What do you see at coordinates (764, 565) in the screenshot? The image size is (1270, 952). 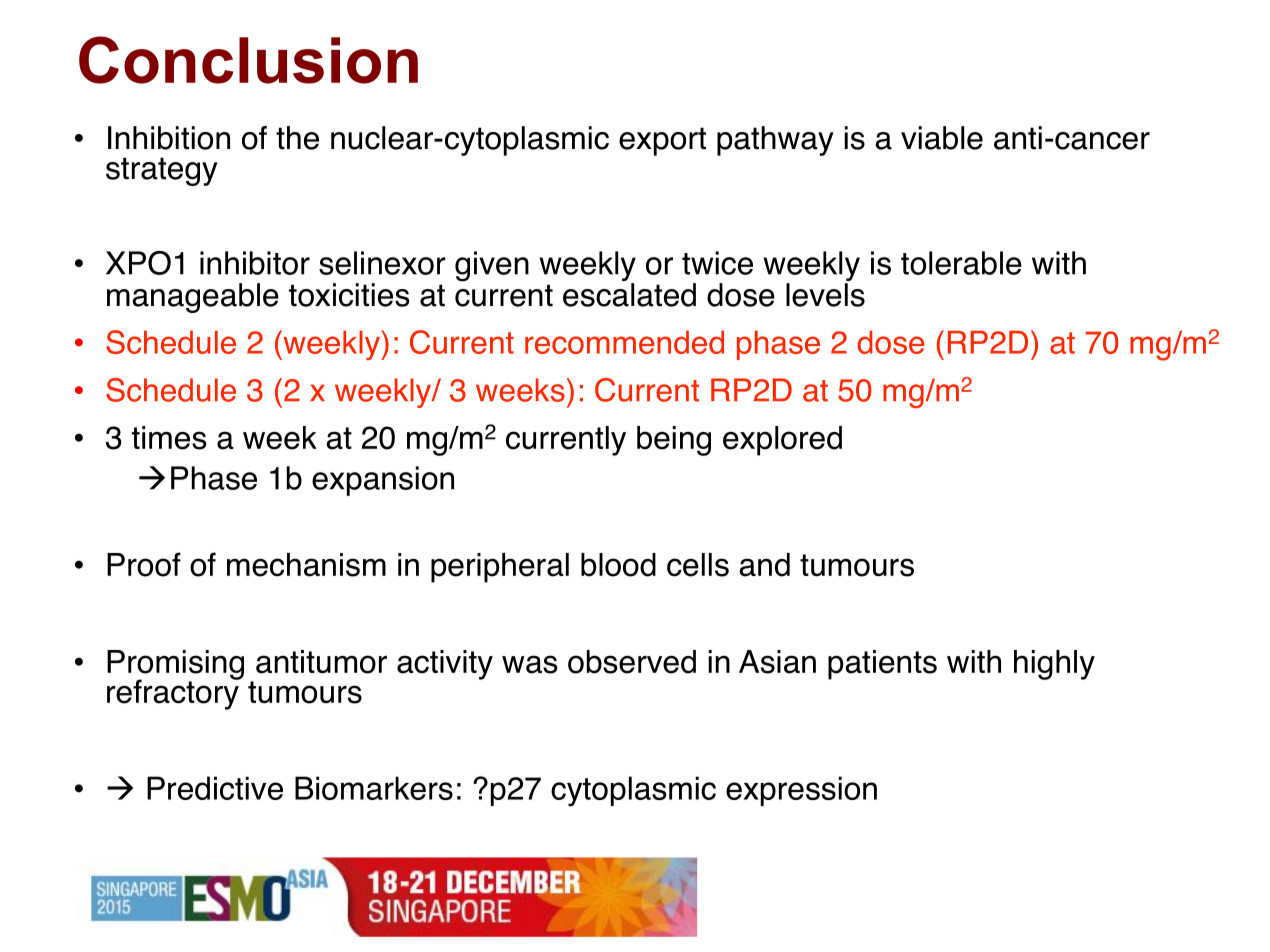 I see `and` at bounding box center [764, 565].
